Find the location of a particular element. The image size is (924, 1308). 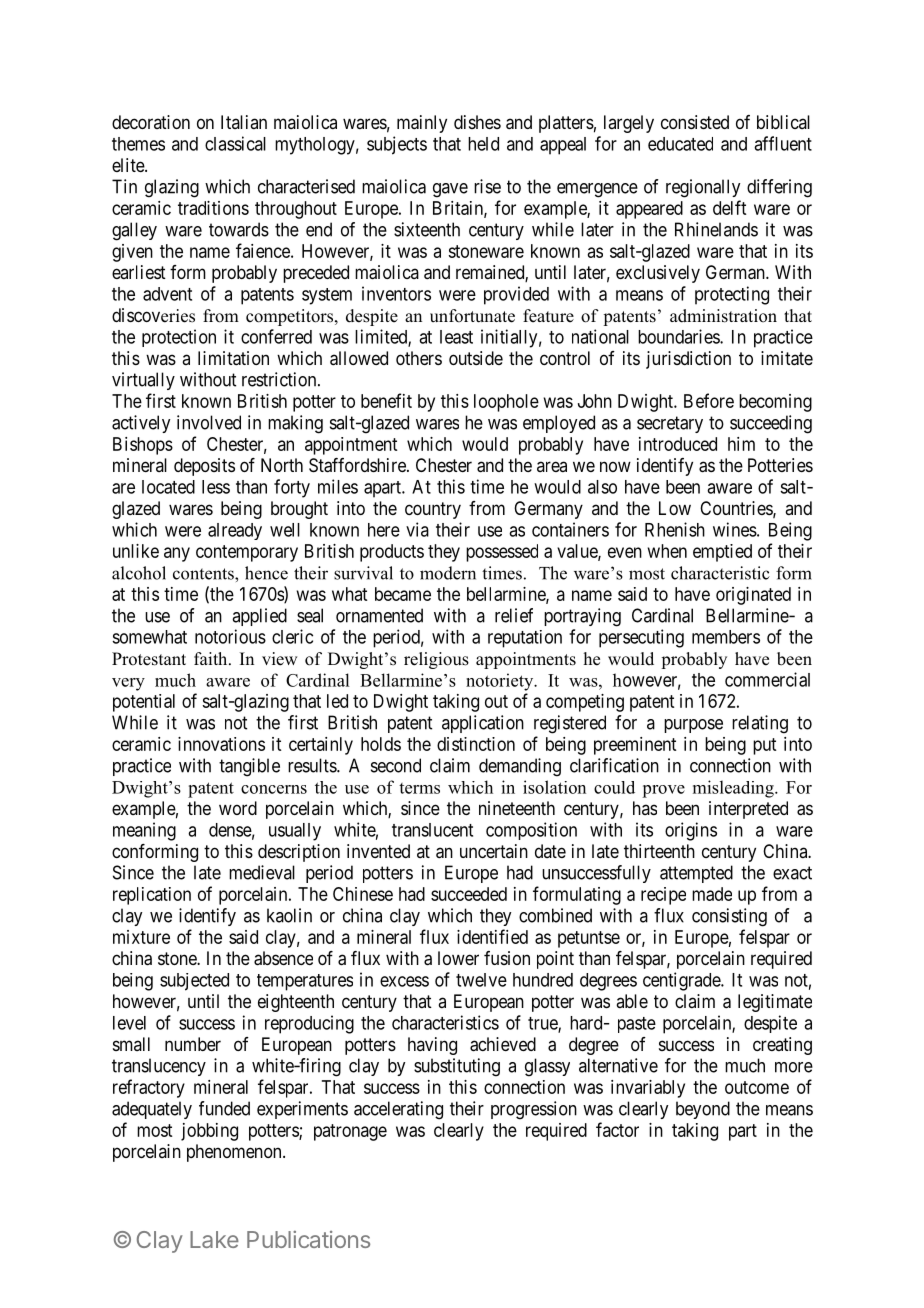

involved is located at coordinates (209, 422).
